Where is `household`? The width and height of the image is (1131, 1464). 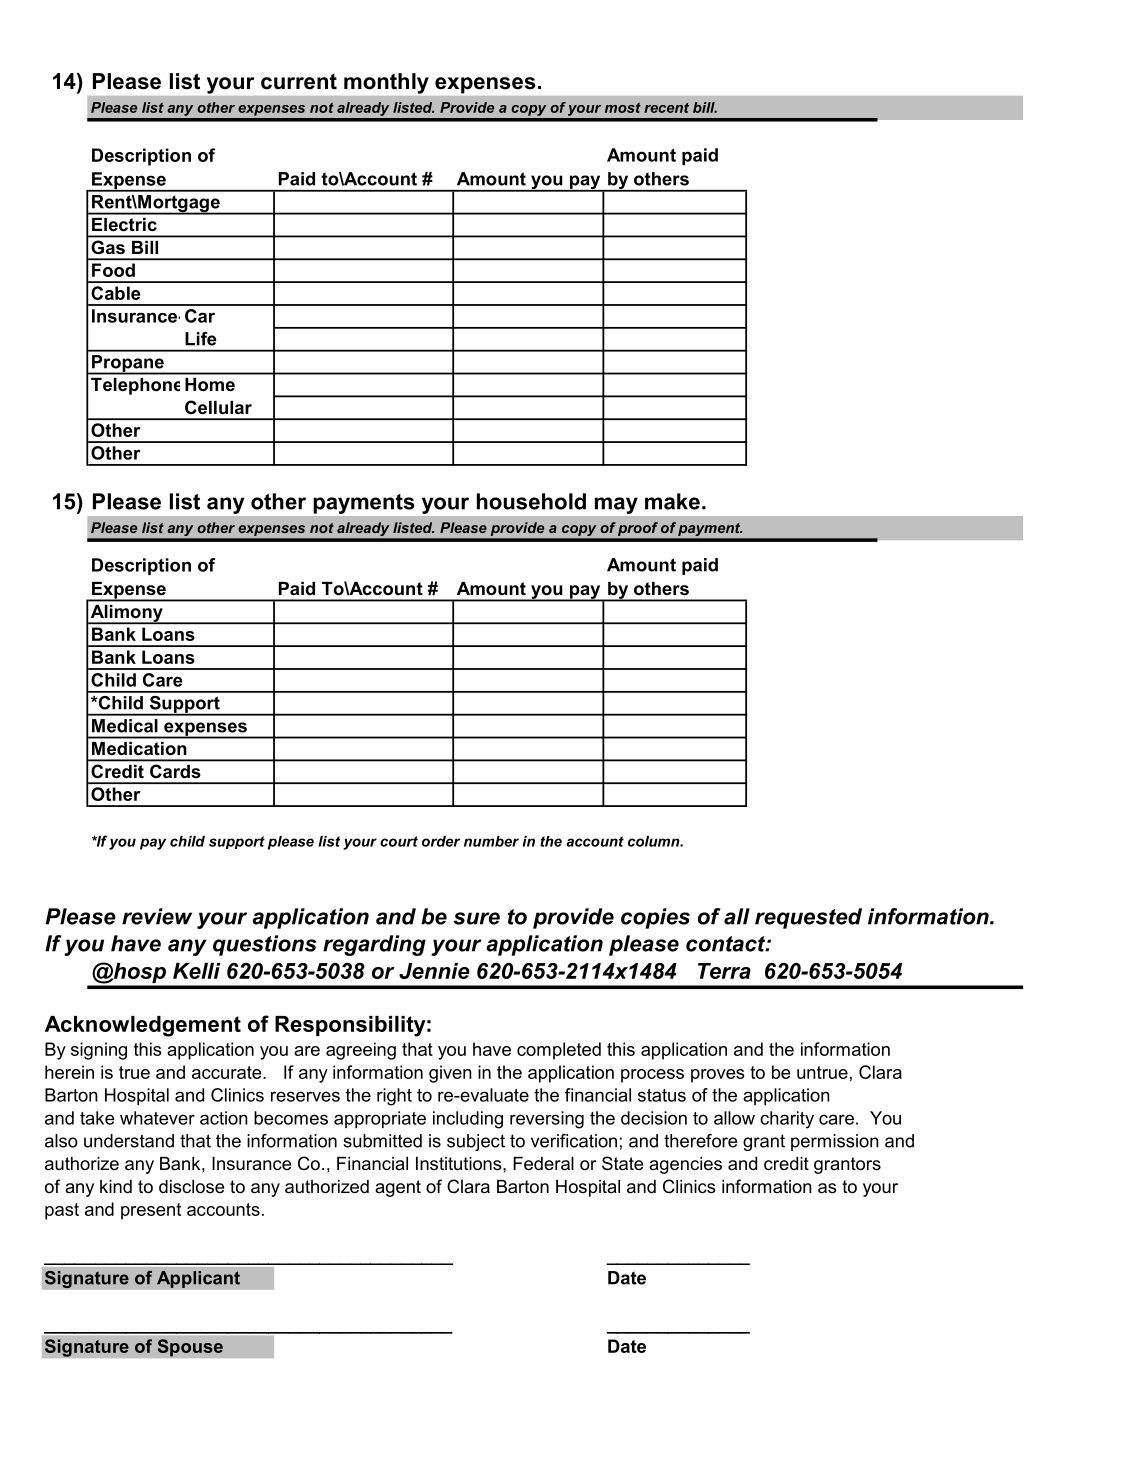
household is located at coordinates (531, 501).
